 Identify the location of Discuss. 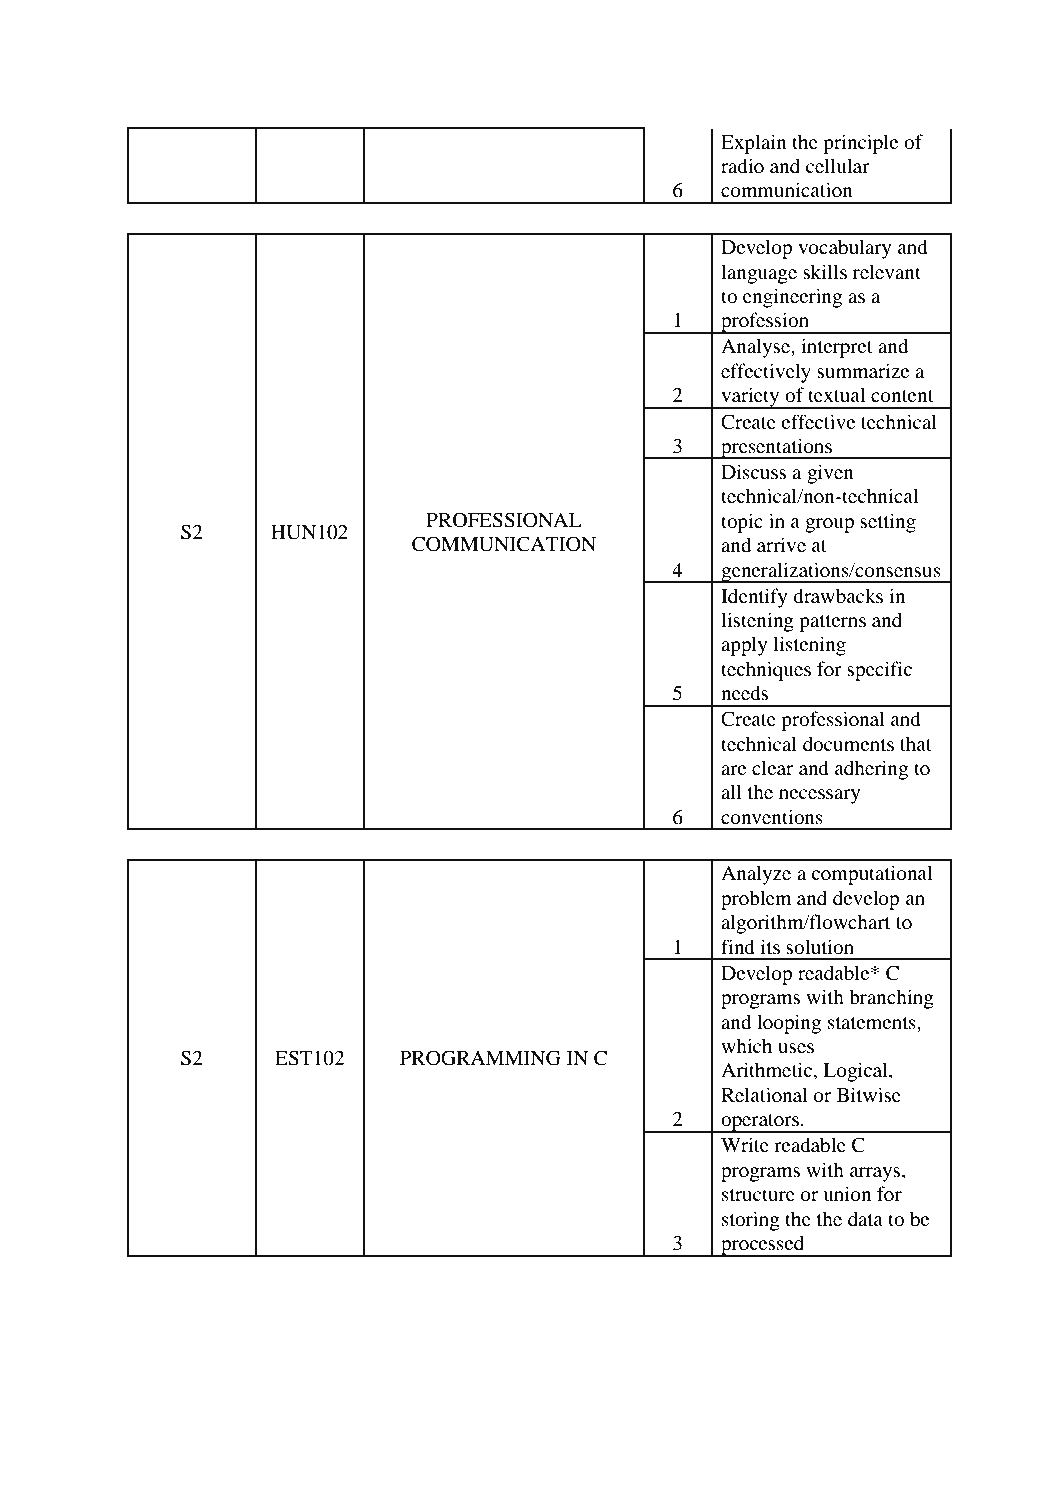
(753, 471).
